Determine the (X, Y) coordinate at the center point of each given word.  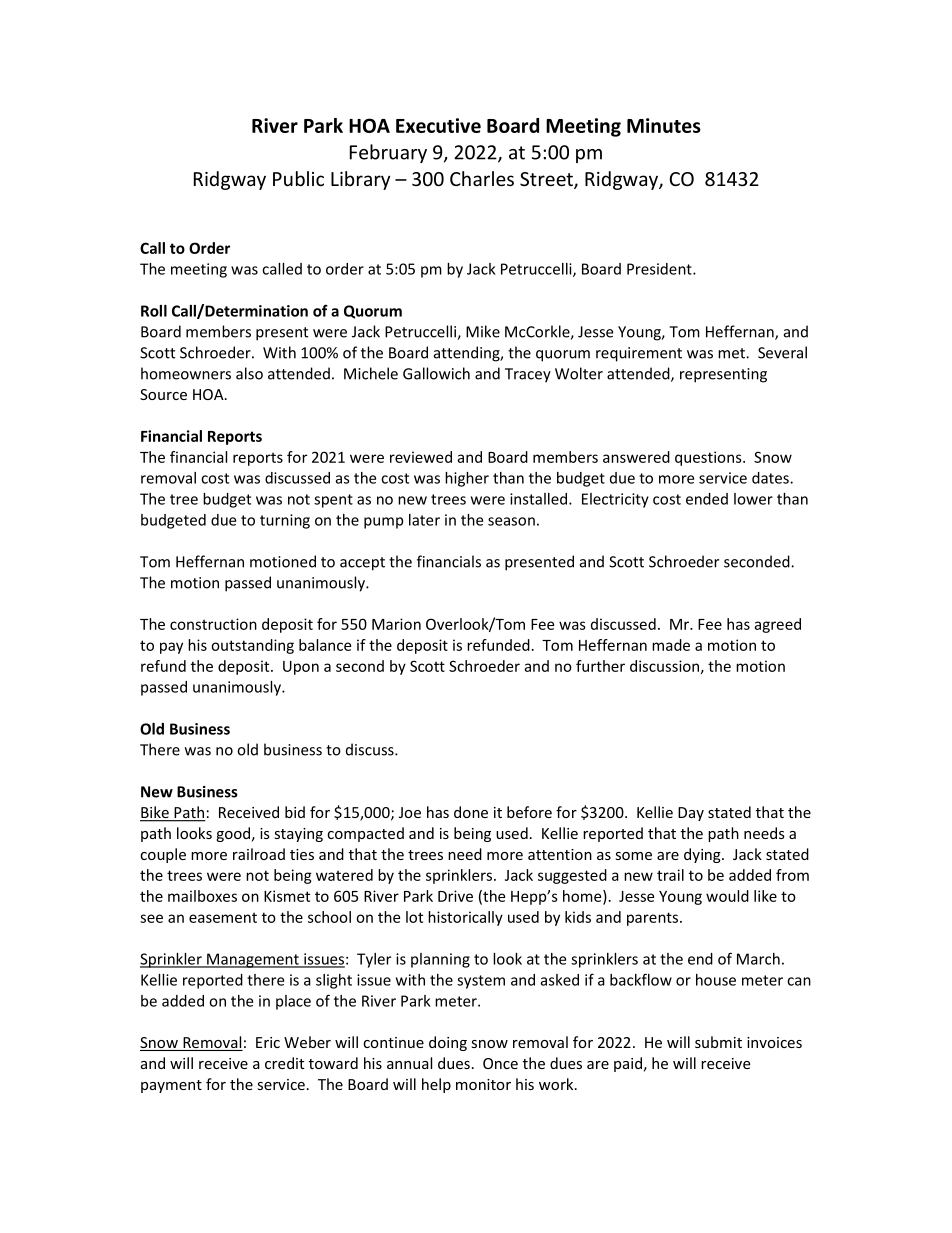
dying (703, 855)
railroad (259, 854)
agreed (777, 625)
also (249, 373)
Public (298, 178)
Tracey (528, 375)
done (471, 812)
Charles (482, 178)
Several (782, 352)
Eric (268, 1042)
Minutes (664, 125)
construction (213, 624)
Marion (396, 624)
